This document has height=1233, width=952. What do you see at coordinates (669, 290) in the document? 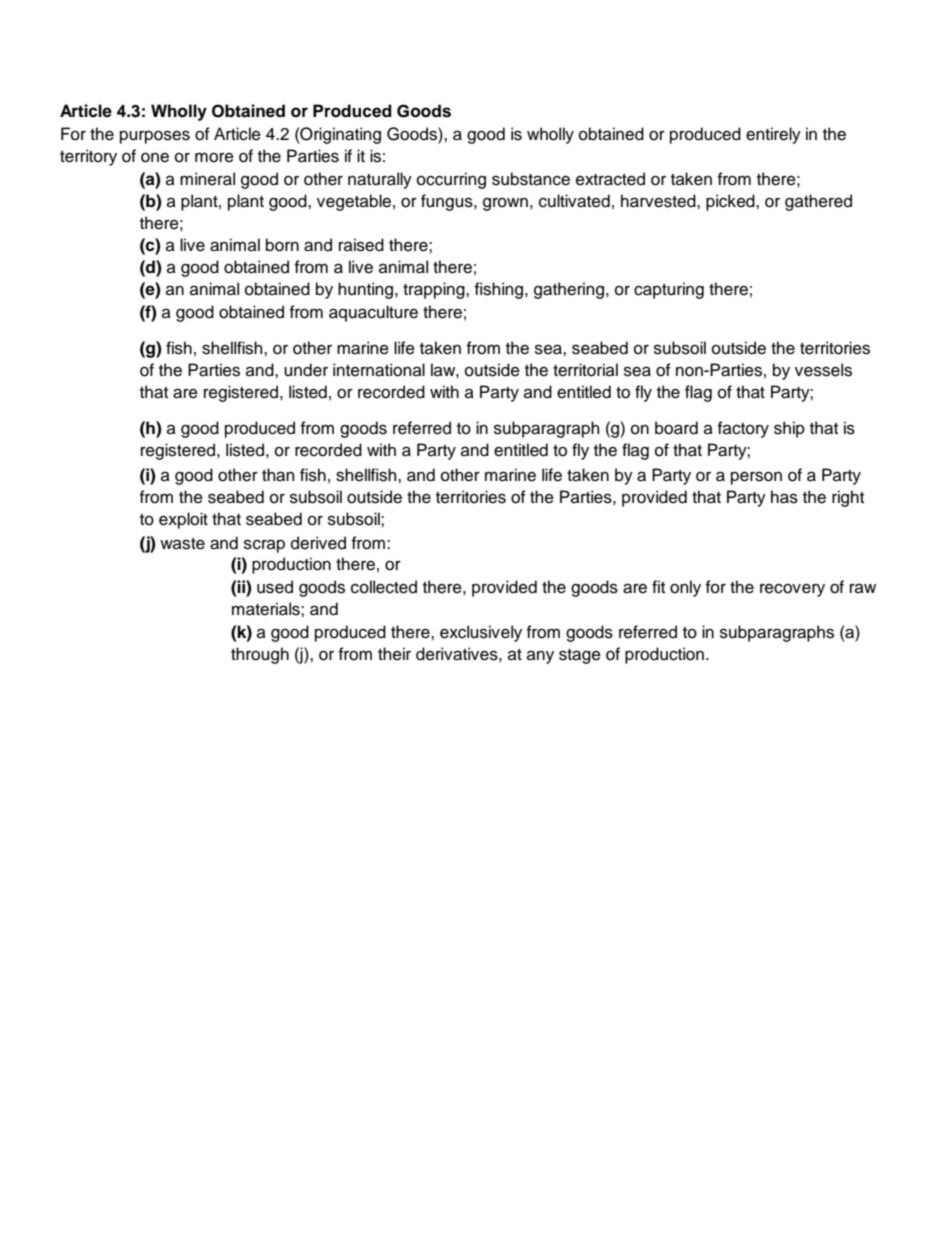
I see `capturing` at bounding box center [669, 290].
